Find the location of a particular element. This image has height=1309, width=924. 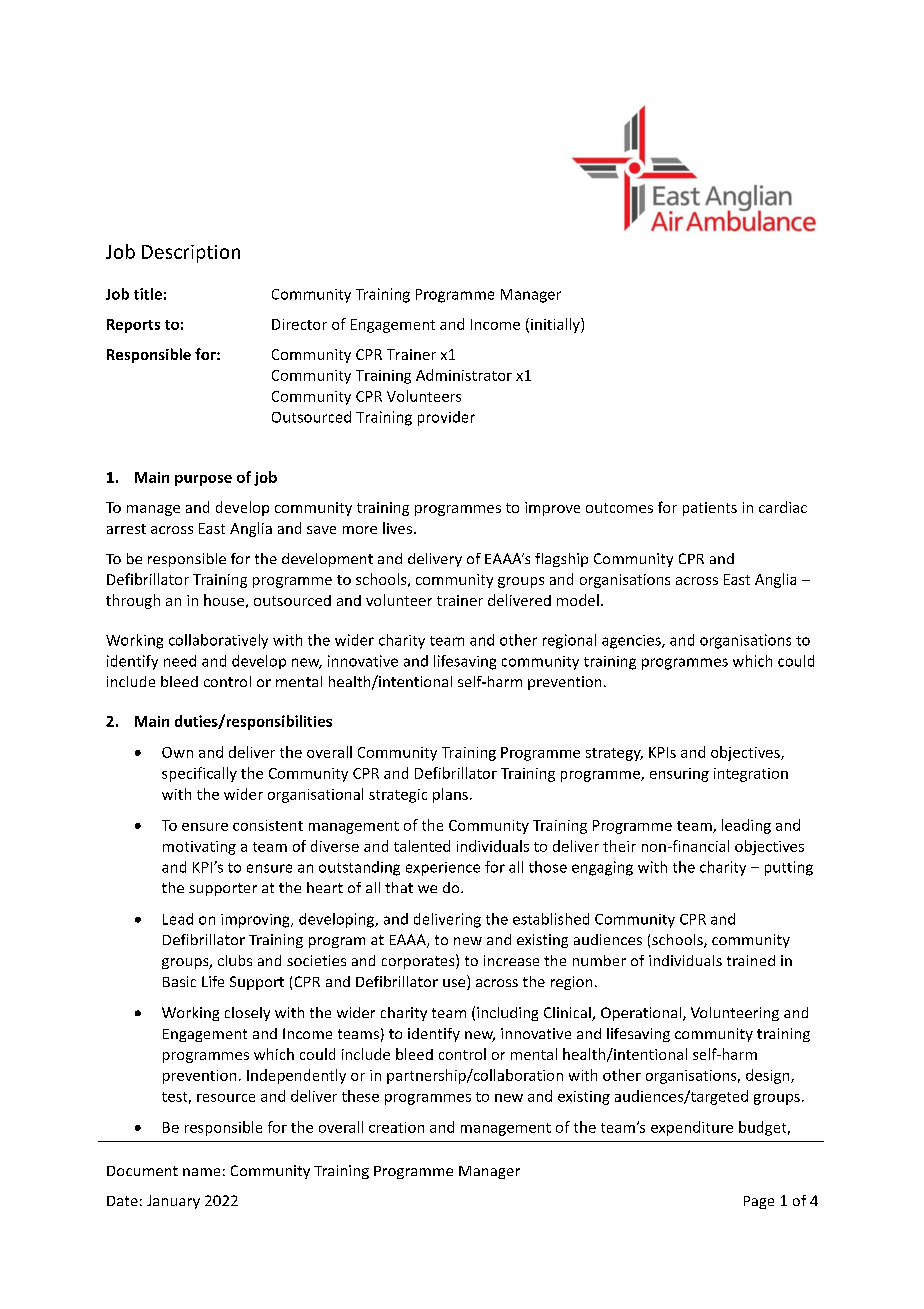

purpose is located at coordinates (203, 480).
